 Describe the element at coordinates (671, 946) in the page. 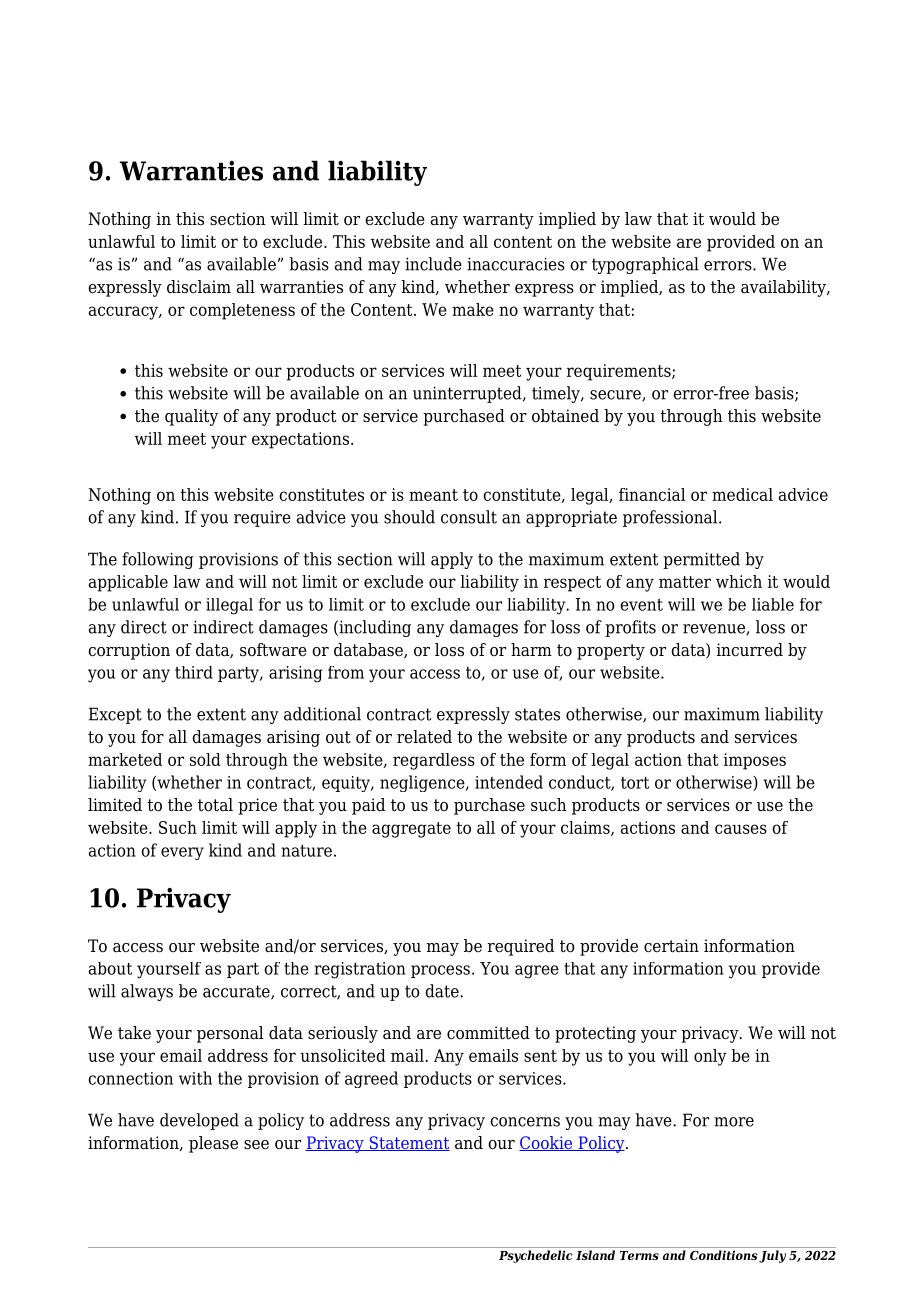

I see `certain` at that location.
